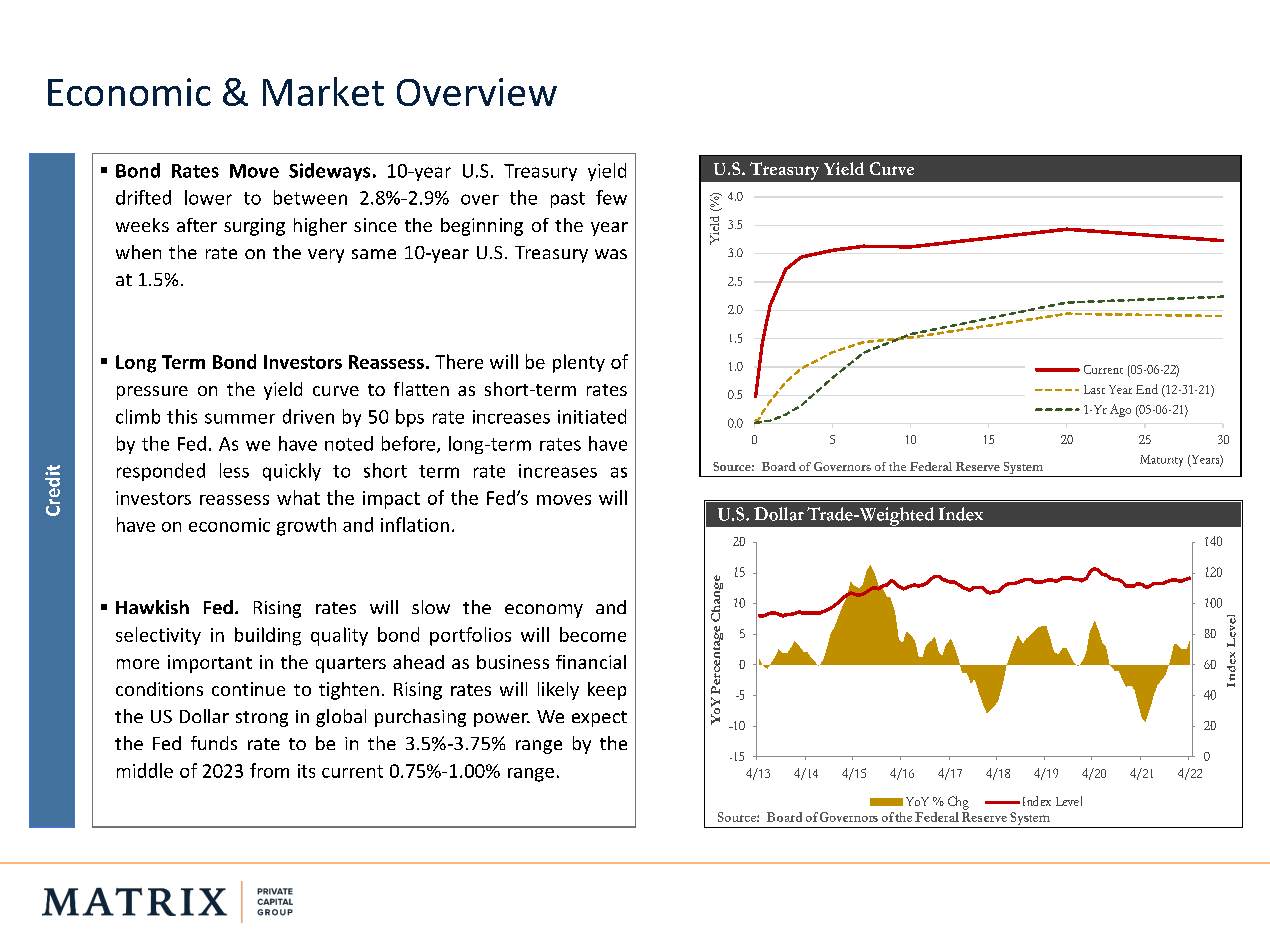 This screenshot has height=952, width=1270. Describe the element at coordinates (415, 524) in the screenshot. I see `inflation` at that location.
